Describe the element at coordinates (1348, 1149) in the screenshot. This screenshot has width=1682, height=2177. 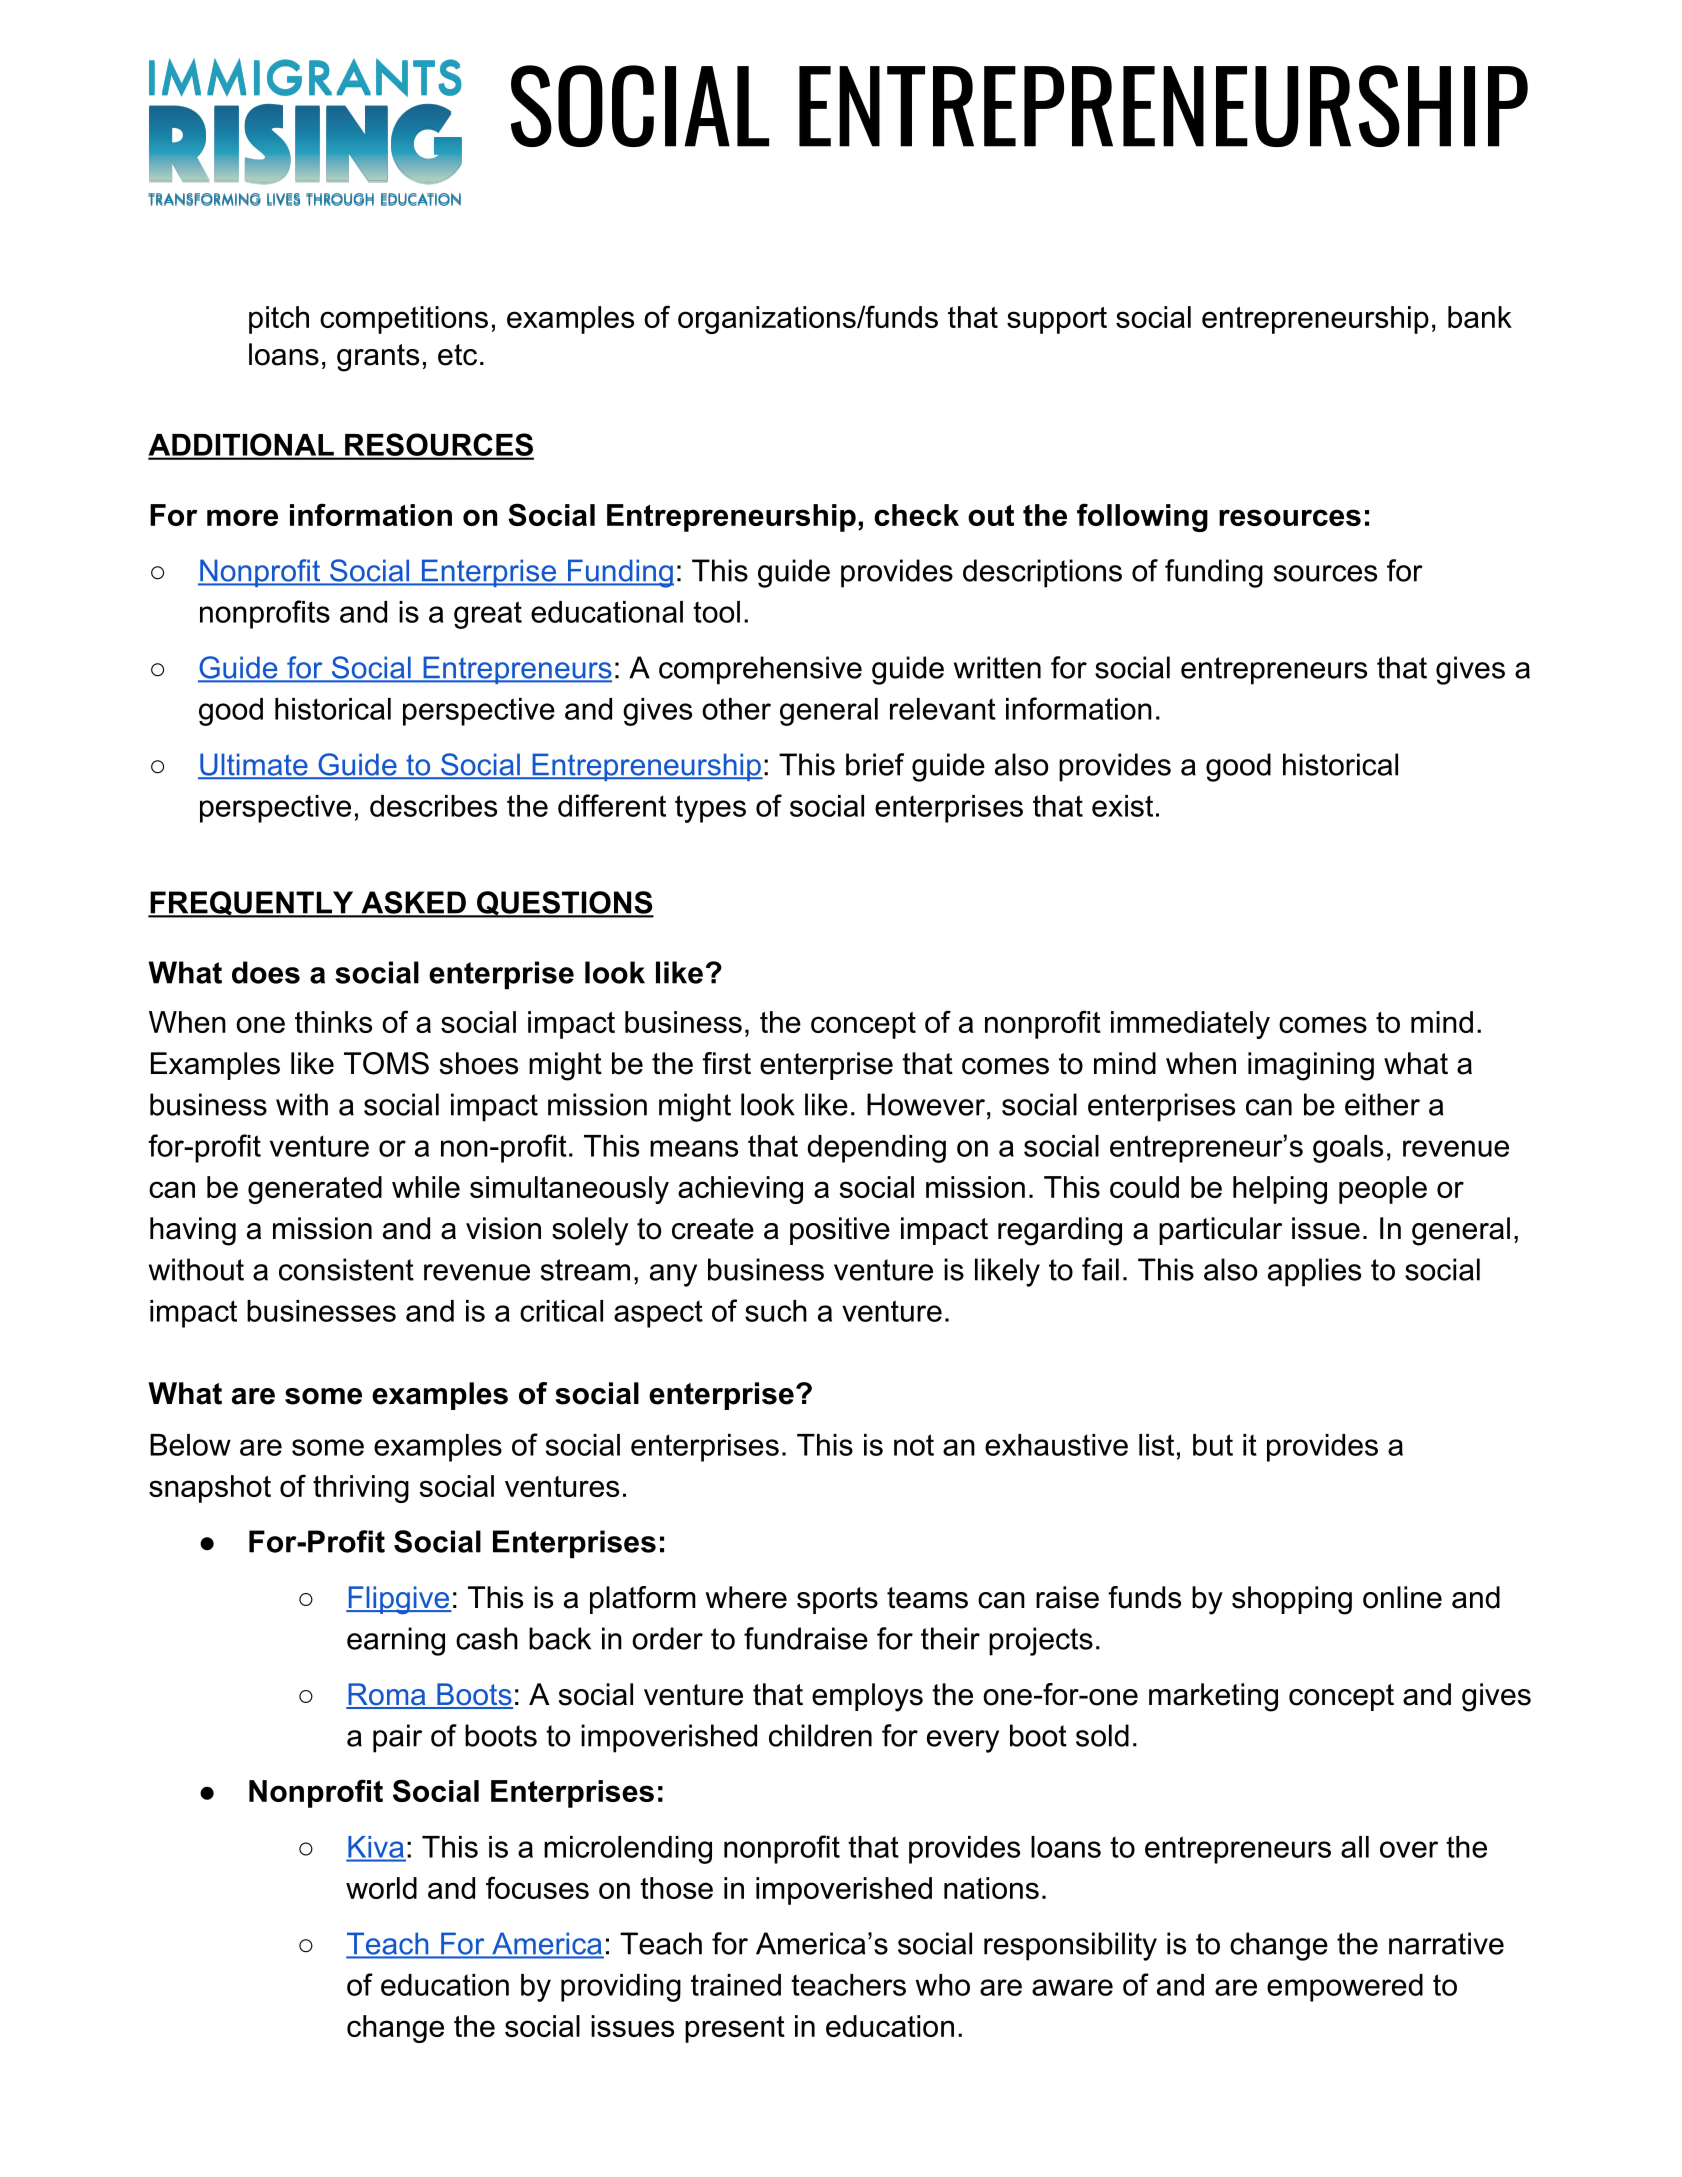
I see `goals` at that location.
